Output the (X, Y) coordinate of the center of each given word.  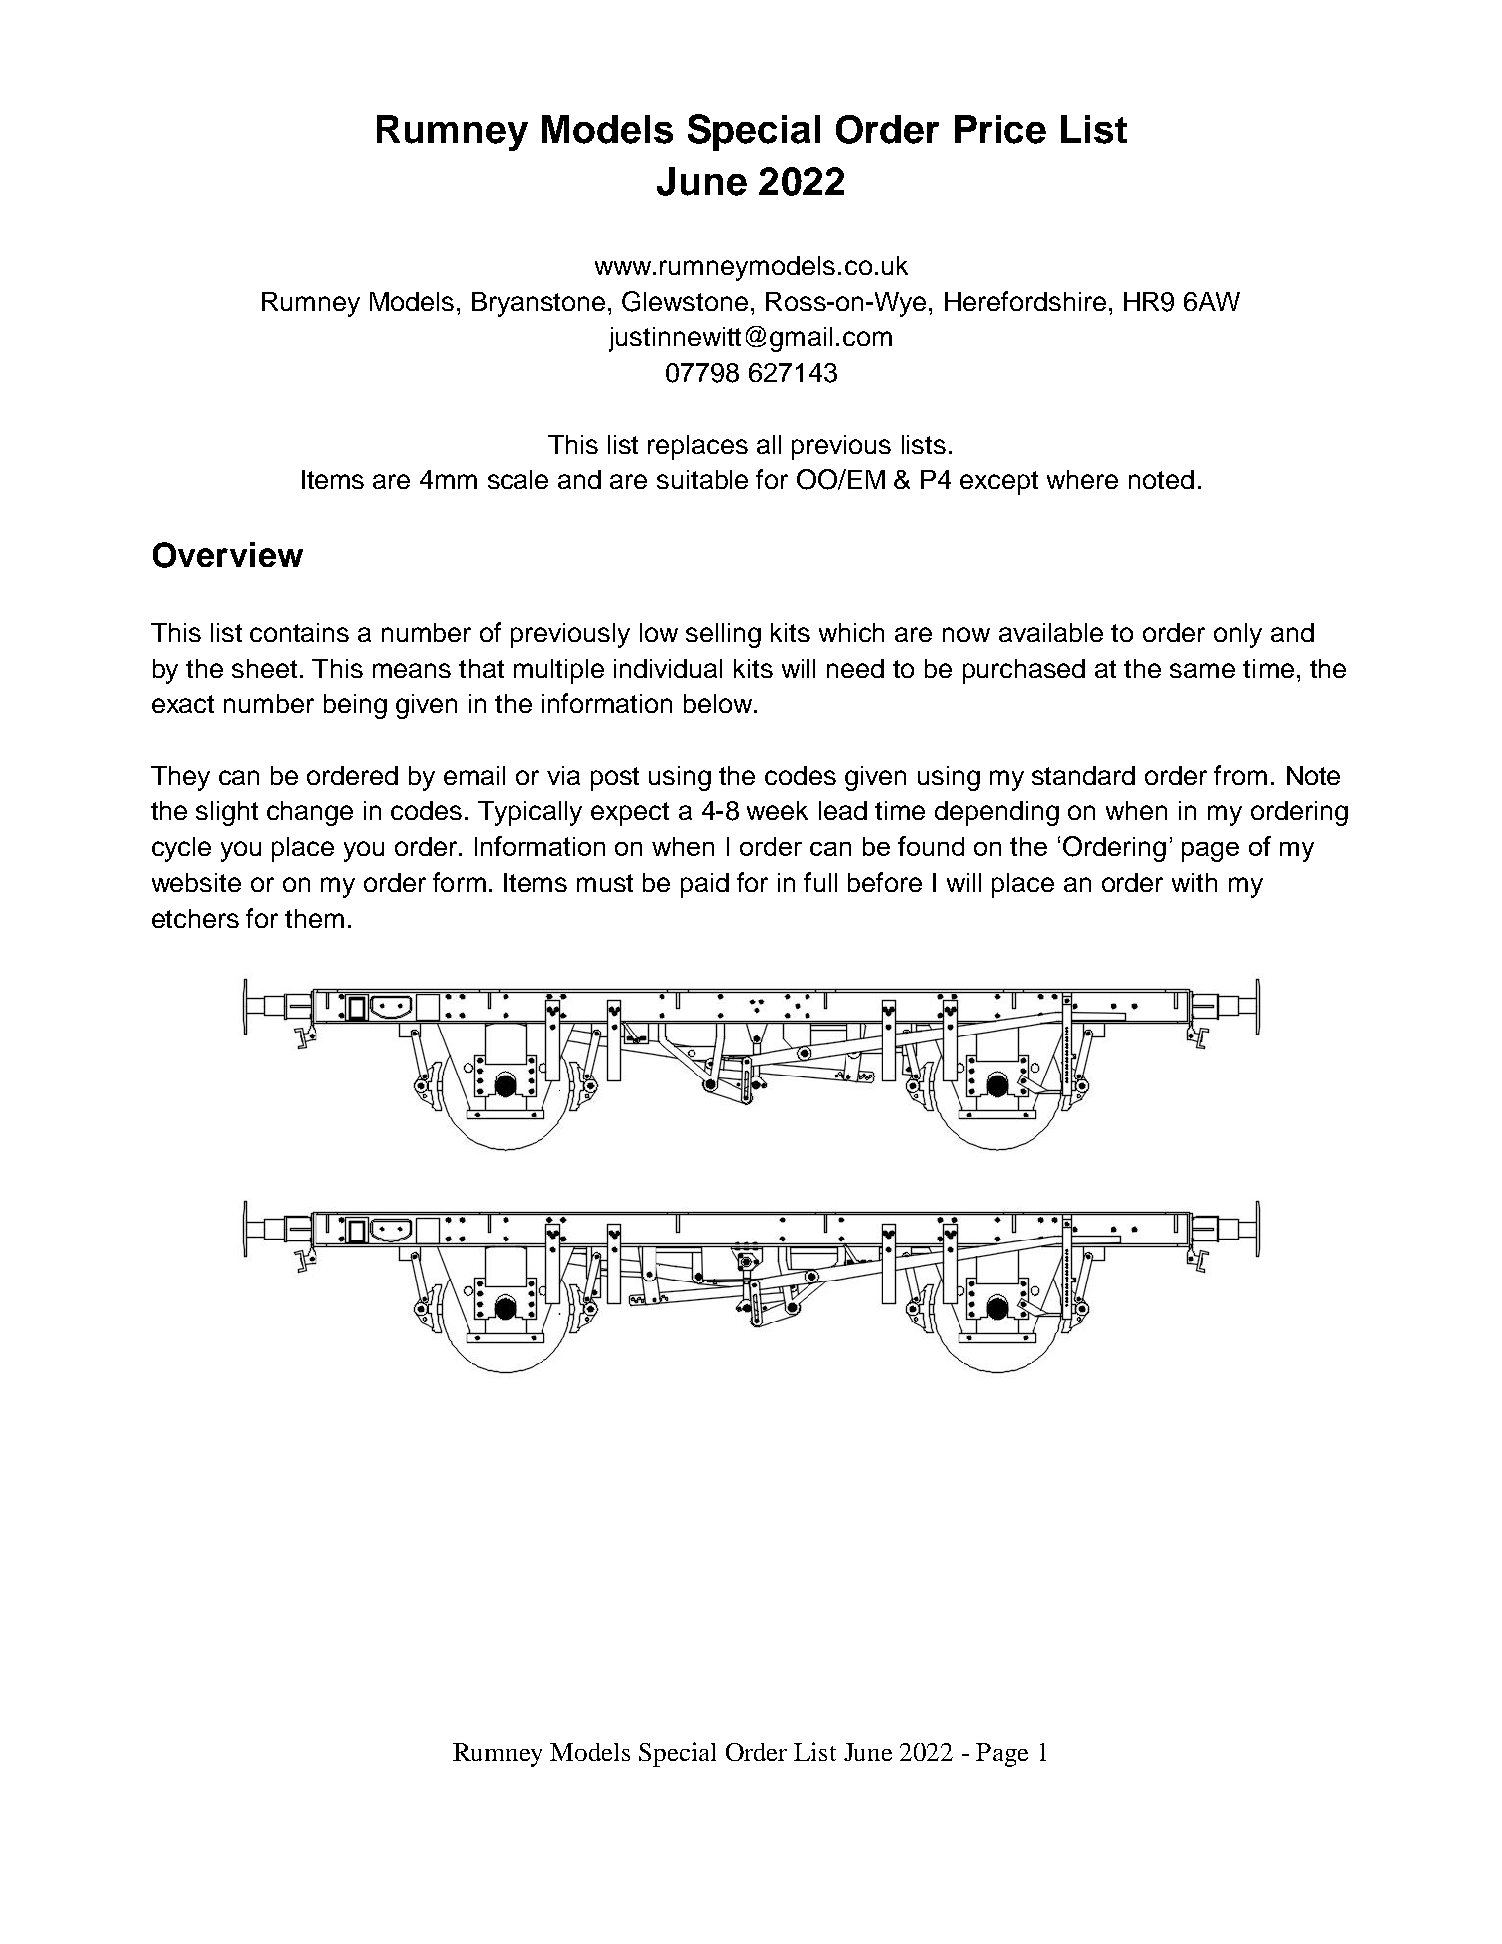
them (314, 918)
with (1194, 882)
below (719, 703)
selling (723, 635)
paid (705, 885)
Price (1000, 129)
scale (518, 479)
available (1051, 632)
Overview (228, 555)
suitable (702, 479)
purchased (1024, 671)
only (1238, 635)
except (999, 483)
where (1082, 479)
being (355, 706)
